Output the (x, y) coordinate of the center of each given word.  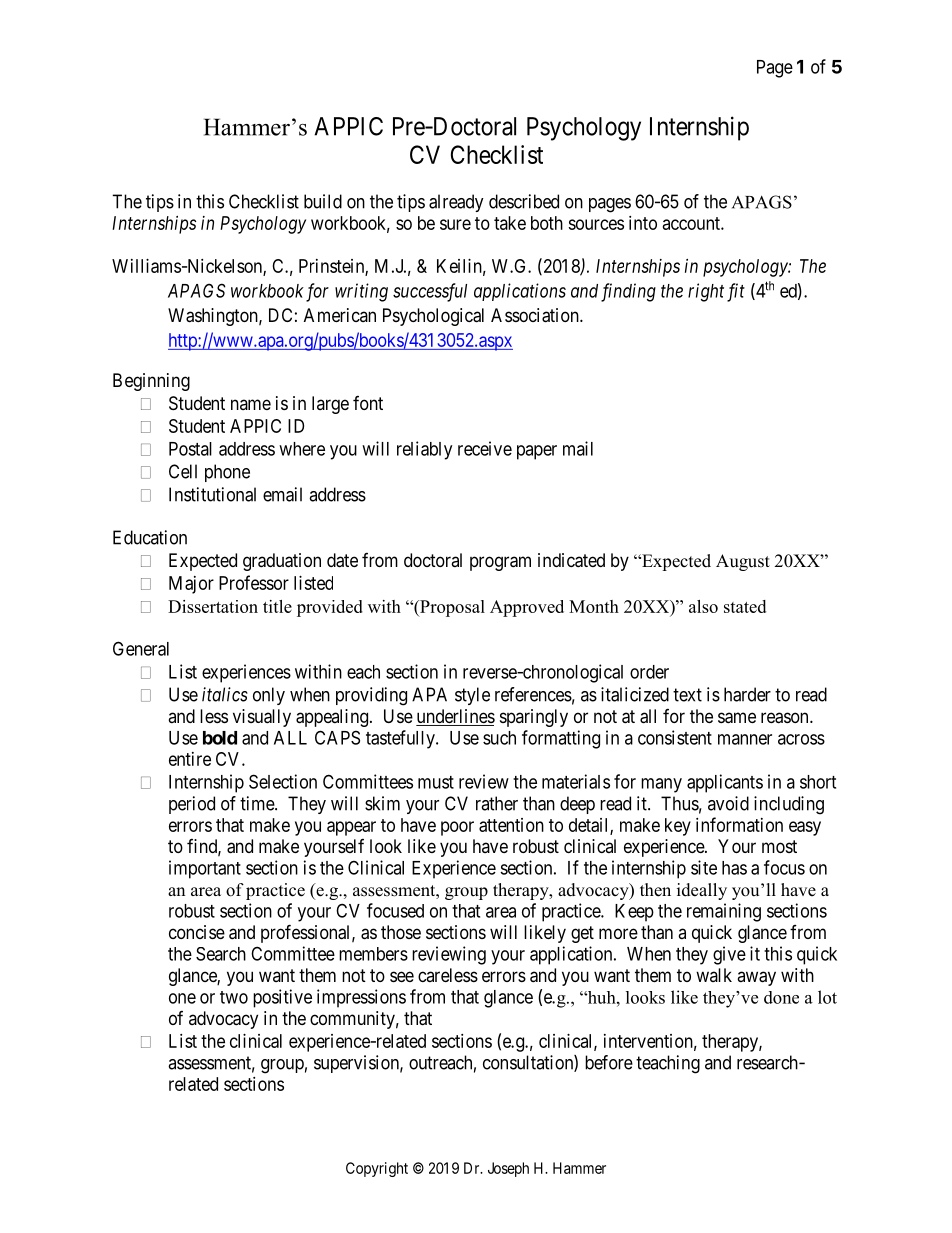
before (609, 1062)
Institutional (212, 494)
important (205, 869)
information (739, 824)
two (234, 997)
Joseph (508, 1169)
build (323, 201)
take (510, 223)
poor (457, 828)
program (500, 563)
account (692, 223)
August (743, 562)
